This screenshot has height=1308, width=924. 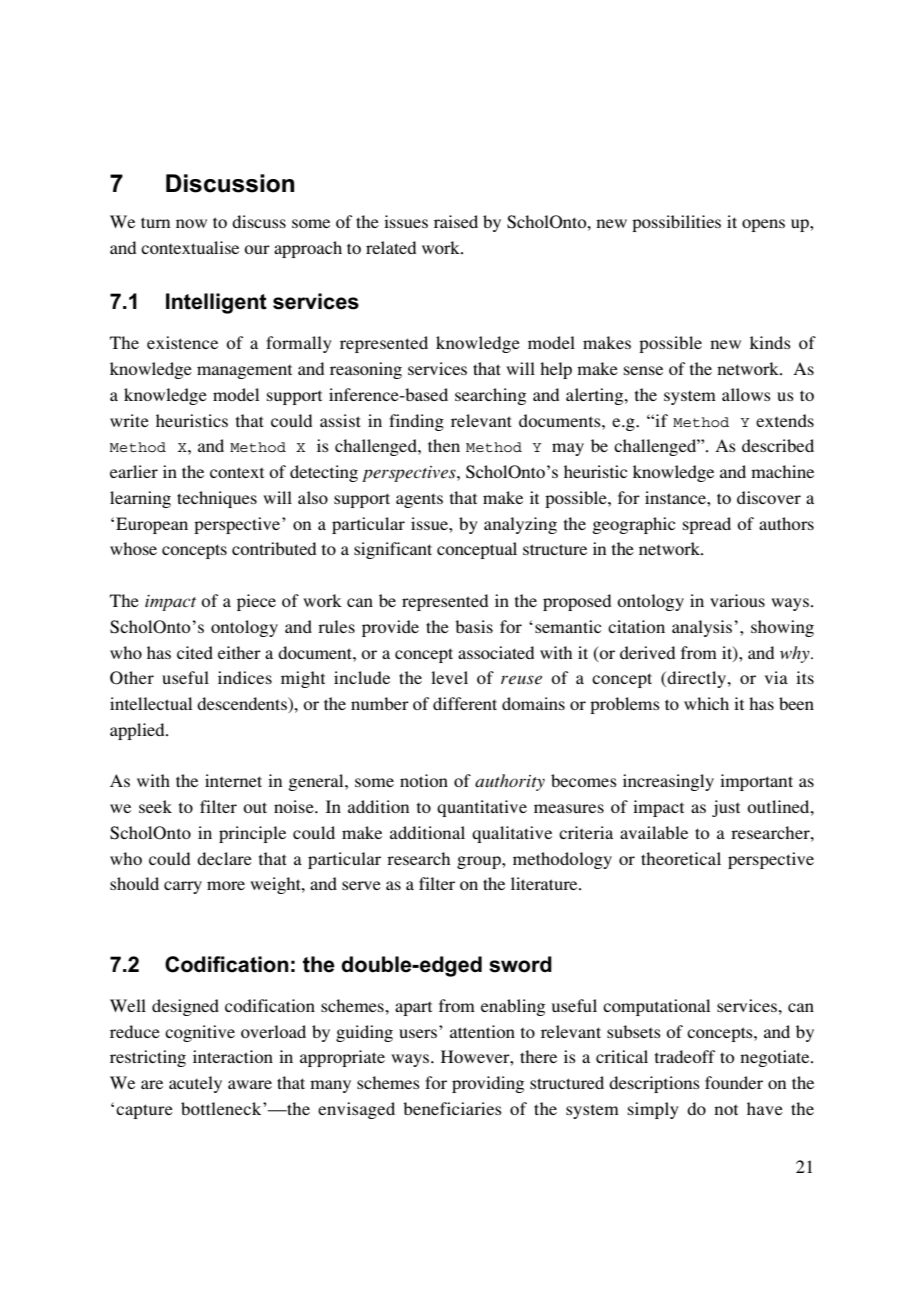 I want to click on raised, so click(x=456, y=221).
